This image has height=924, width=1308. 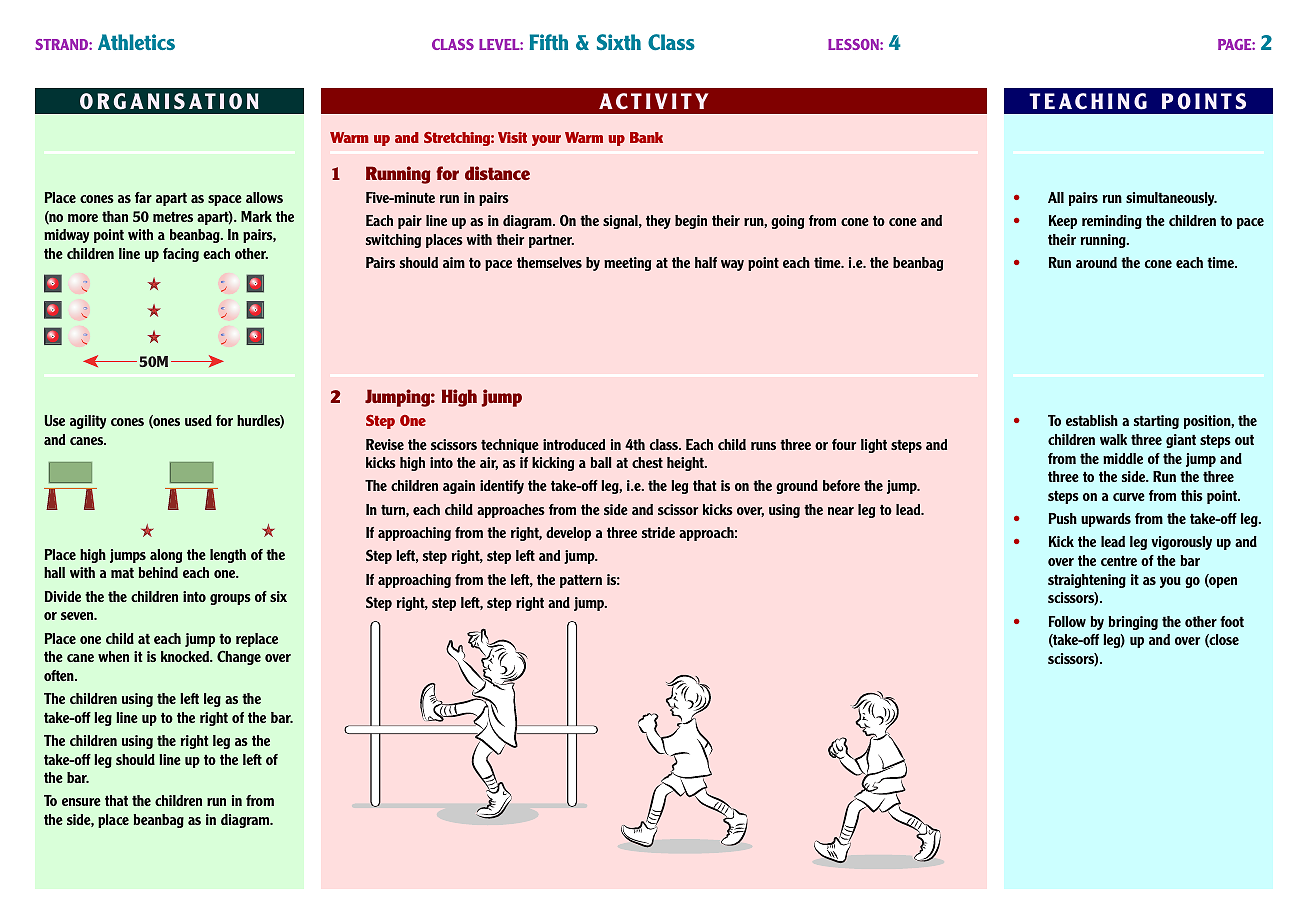 What do you see at coordinates (1096, 262) in the image?
I see `around` at bounding box center [1096, 262].
